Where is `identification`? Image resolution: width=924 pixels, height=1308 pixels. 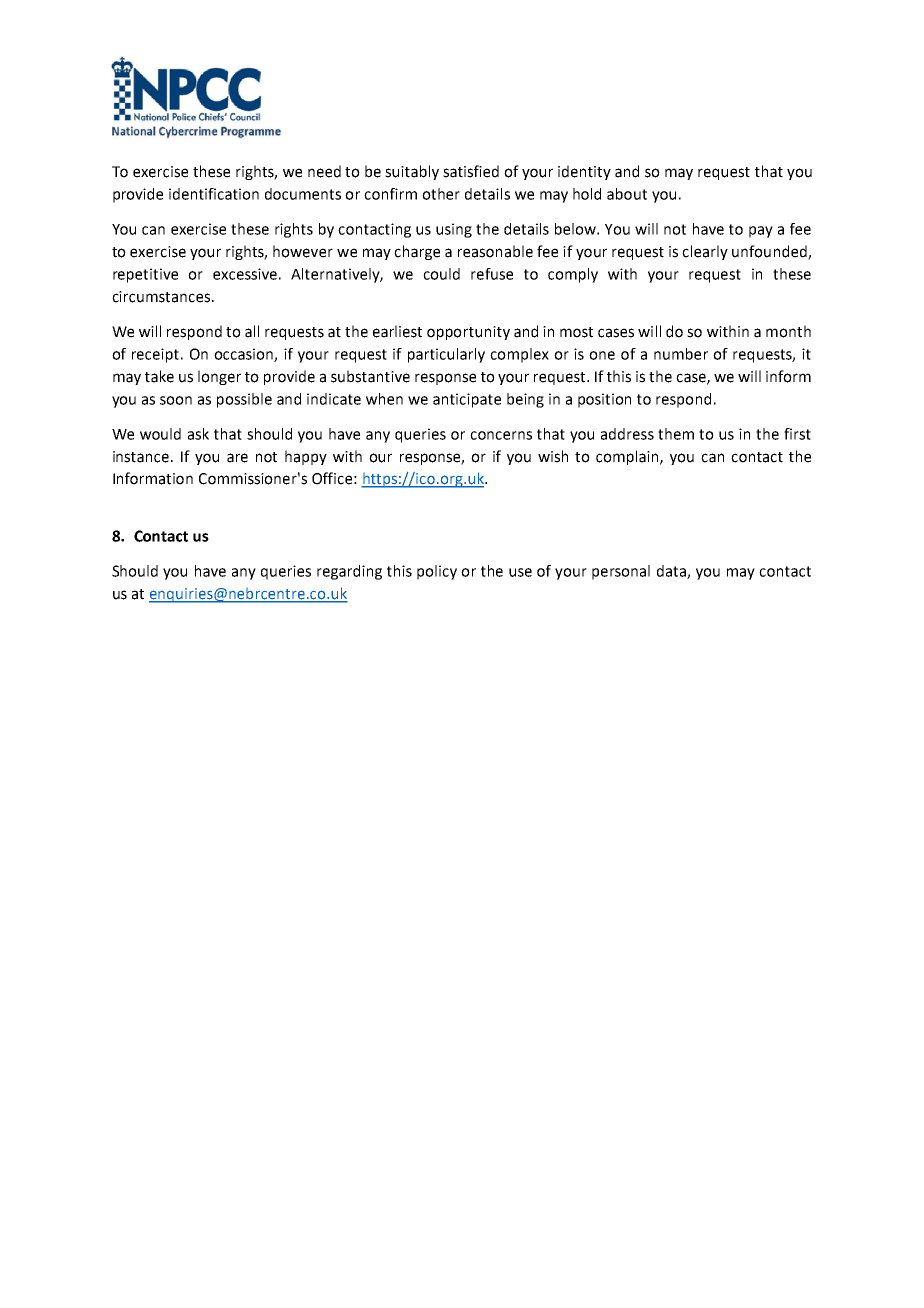
identification is located at coordinates (214, 194).
